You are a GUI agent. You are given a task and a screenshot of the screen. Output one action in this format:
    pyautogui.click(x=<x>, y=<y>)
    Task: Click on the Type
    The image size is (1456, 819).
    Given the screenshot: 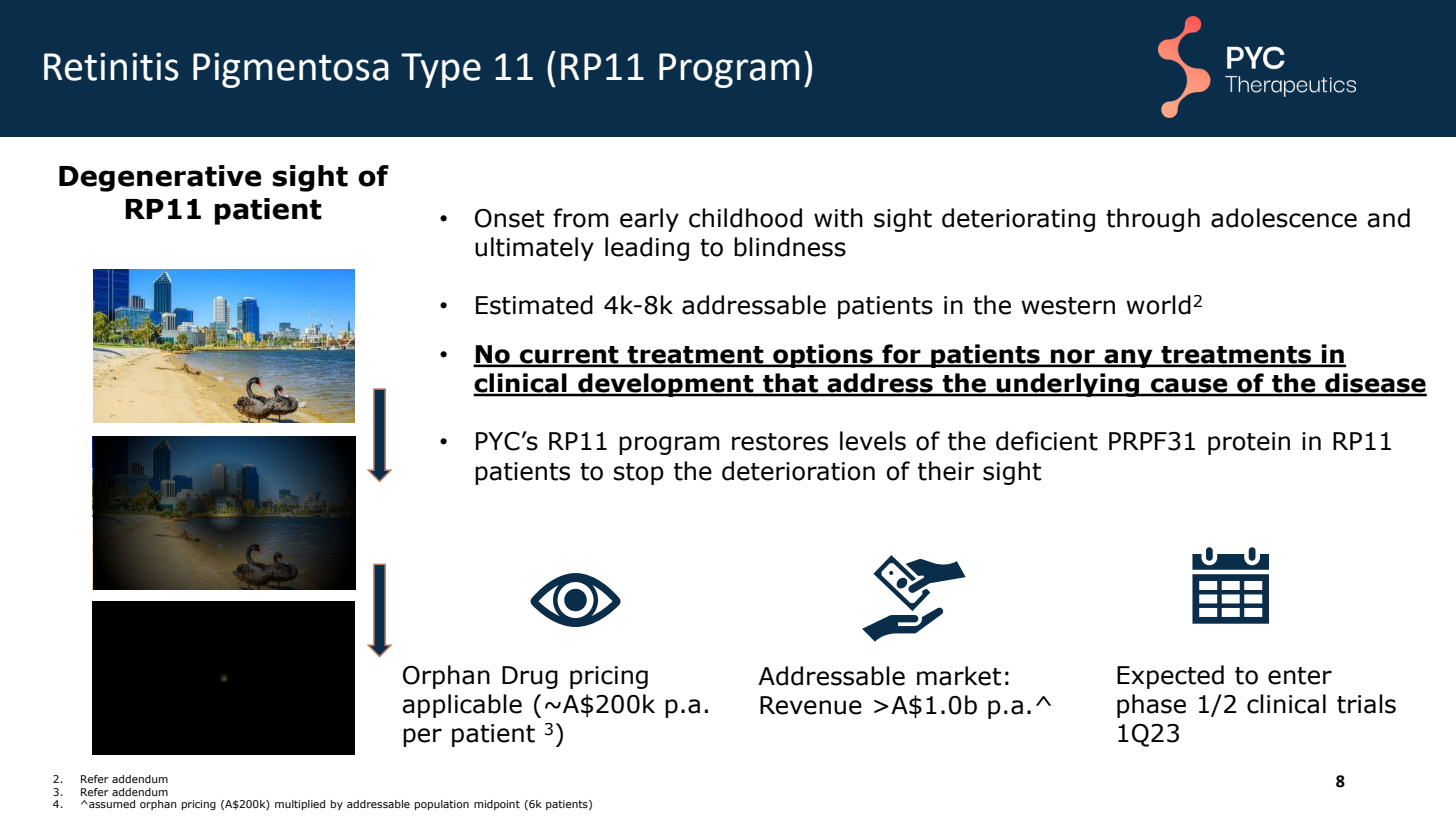 What is the action you would take?
    pyautogui.click(x=441, y=70)
